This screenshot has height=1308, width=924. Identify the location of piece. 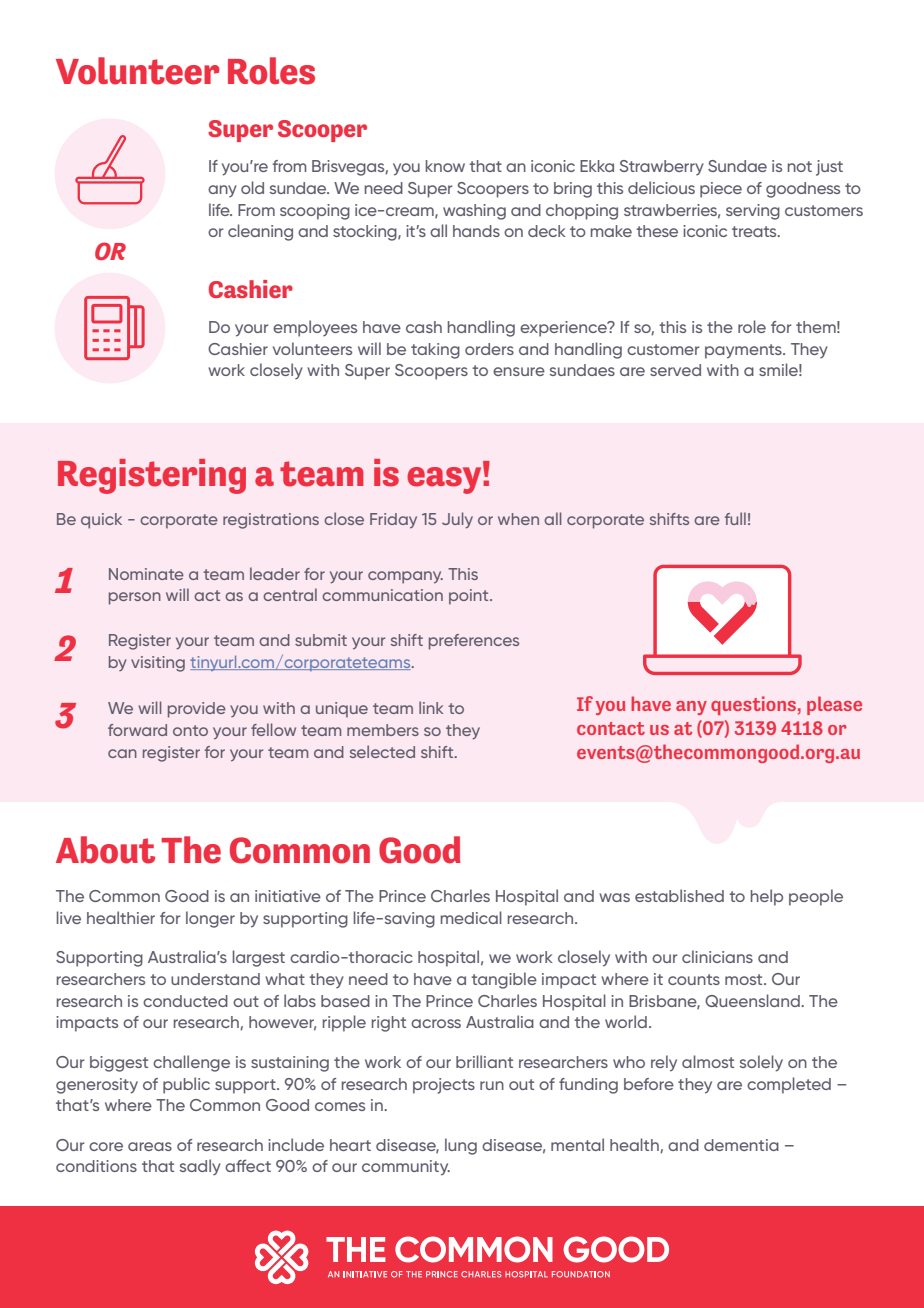
(721, 190).
